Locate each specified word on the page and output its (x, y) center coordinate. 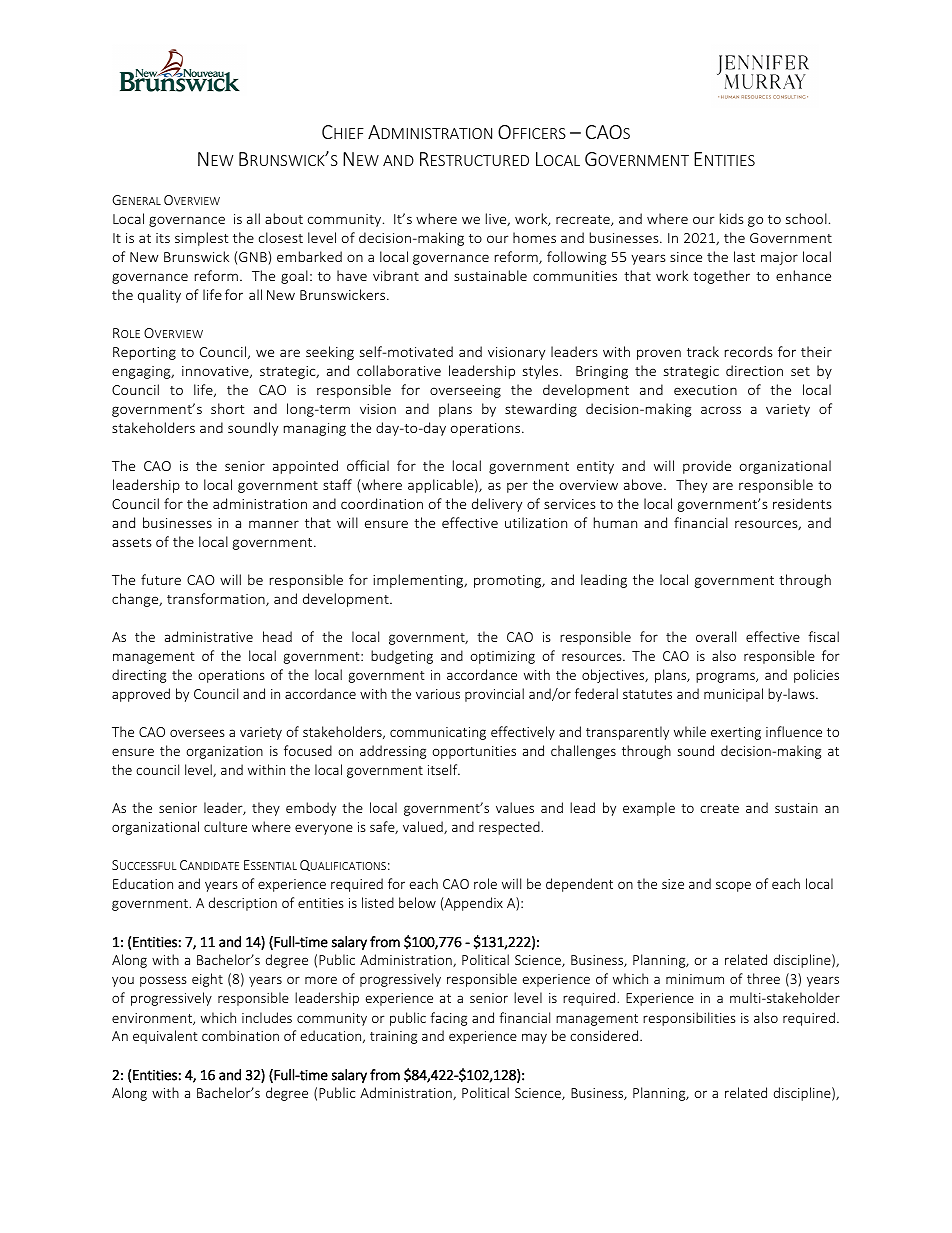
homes (534, 237)
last (744, 256)
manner (274, 524)
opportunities (474, 752)
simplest (201, 239)
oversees (197, 733)
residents (802, 503)
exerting (736, 733)
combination (240, 1035)
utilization (536, 522)
